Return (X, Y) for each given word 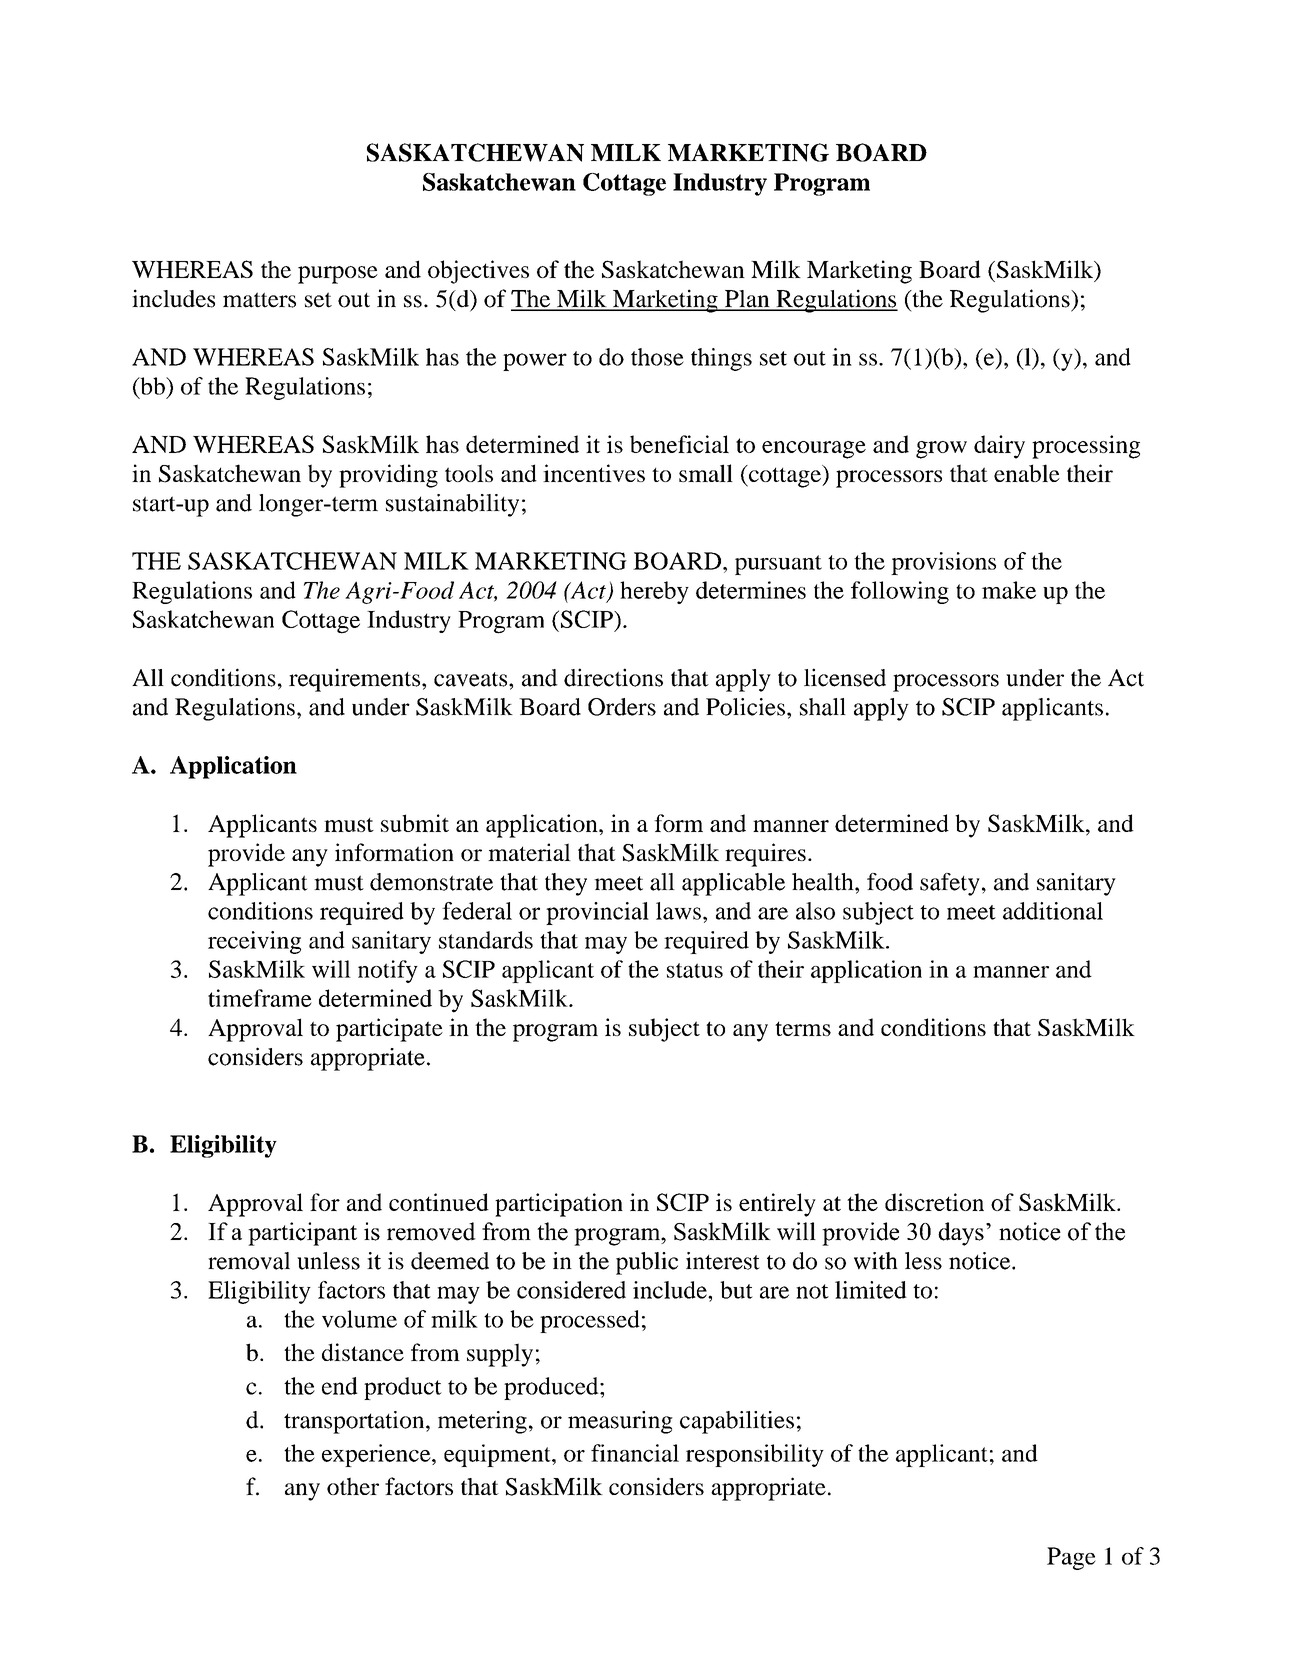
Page (1071, 1558)
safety (950, 884)
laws (678, 911)
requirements (356, 680)
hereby (654, 592)
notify (388, 971)
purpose (338, 275)
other (353, 1486)
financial (635, 1453)
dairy (999, 447)
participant (302, 1234)
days (961, 1234)
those (657, 357)
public (647, 1263)
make (1009, 590)
